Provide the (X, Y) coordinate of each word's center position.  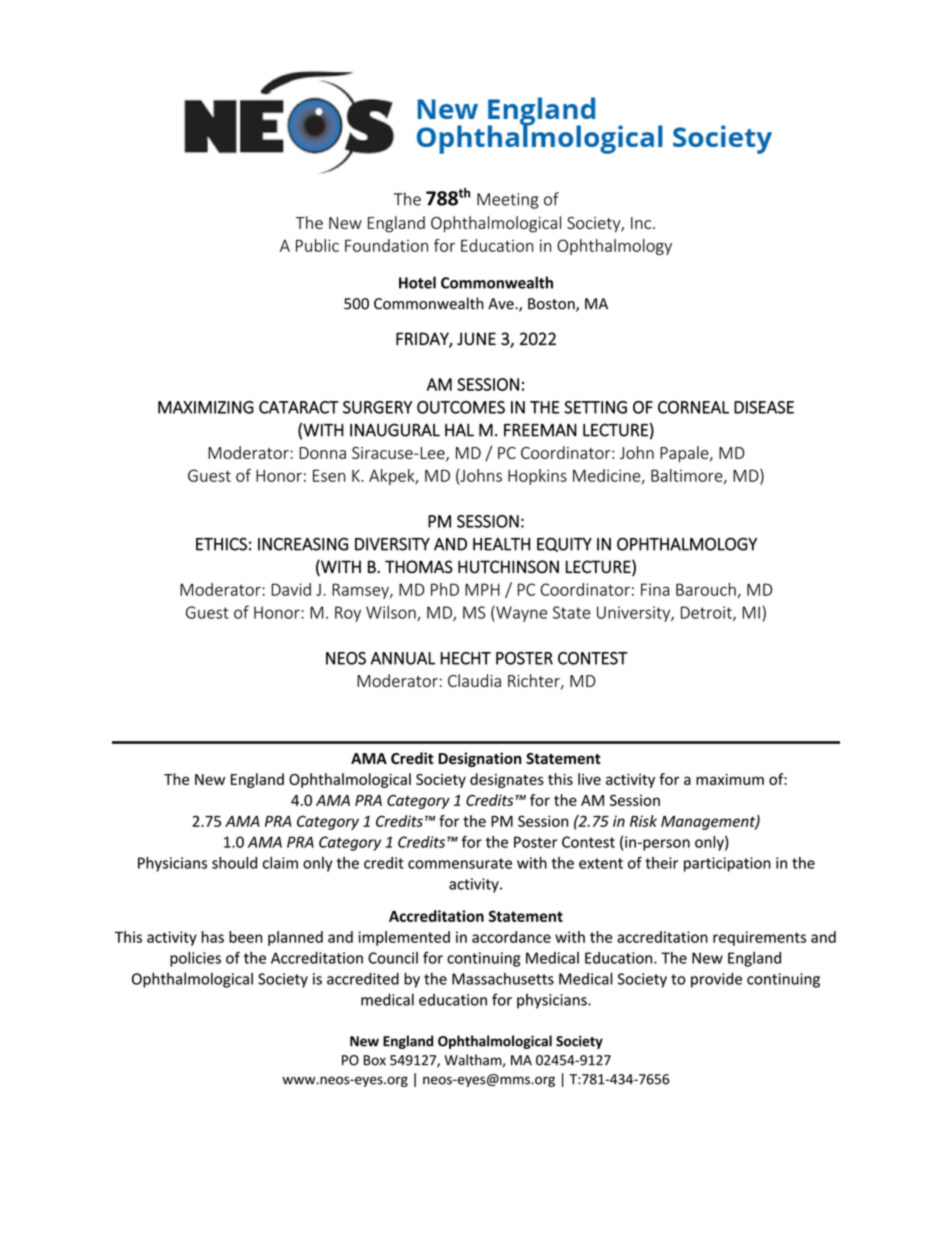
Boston (552, 305)
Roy (348, 614)
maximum (730, 779)
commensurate (460, 863)
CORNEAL (693, 407)
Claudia (474, 680)
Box (375, 1060)
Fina (655, 589)
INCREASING (303, 544)
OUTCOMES (461, 407)
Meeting (508, 201)
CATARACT (299, 407)
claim (280, 863)
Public (317, 245)
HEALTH (501, 544)
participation (727, 864)
